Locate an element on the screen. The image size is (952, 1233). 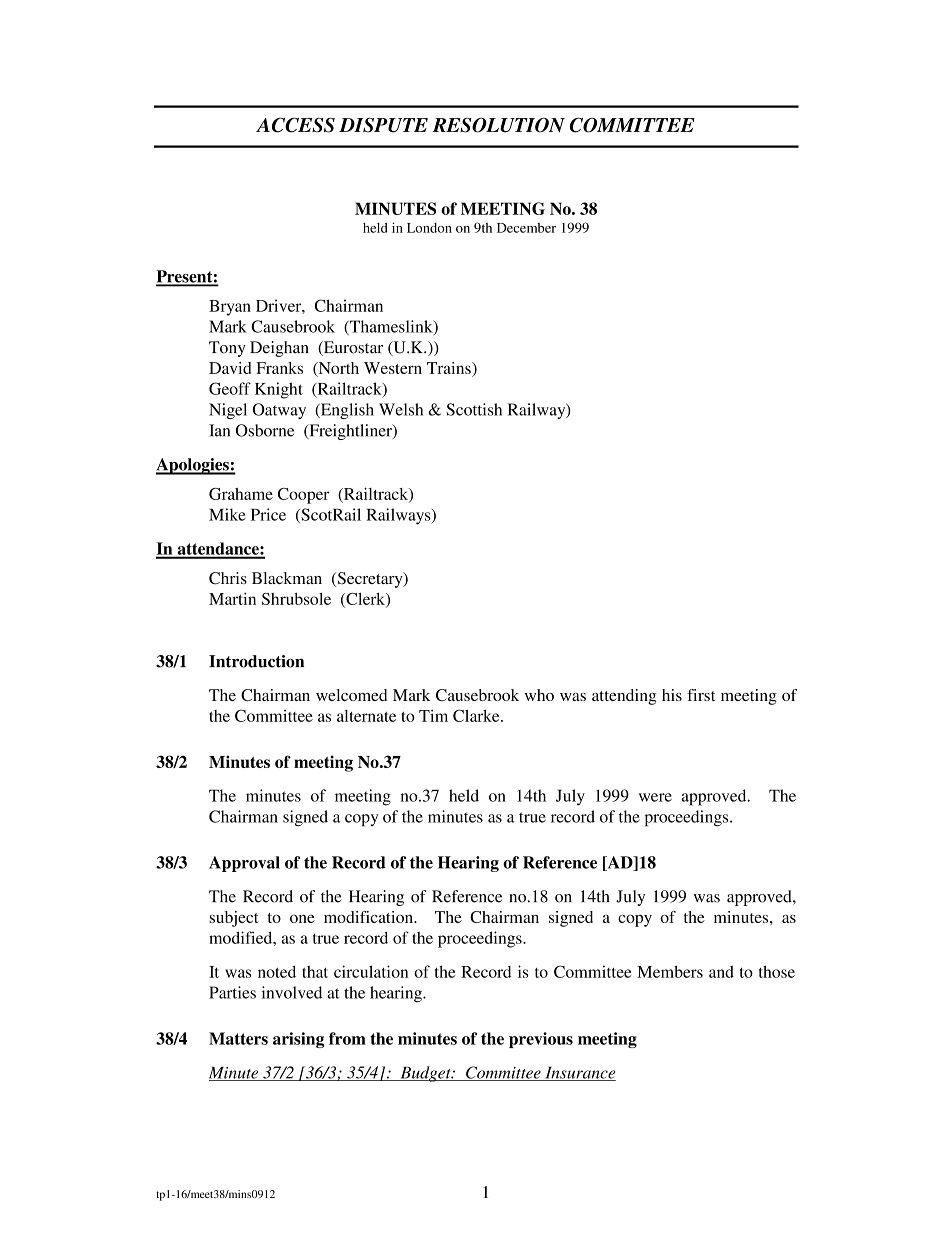
ACCESS is located at coordinates (295, 125).
